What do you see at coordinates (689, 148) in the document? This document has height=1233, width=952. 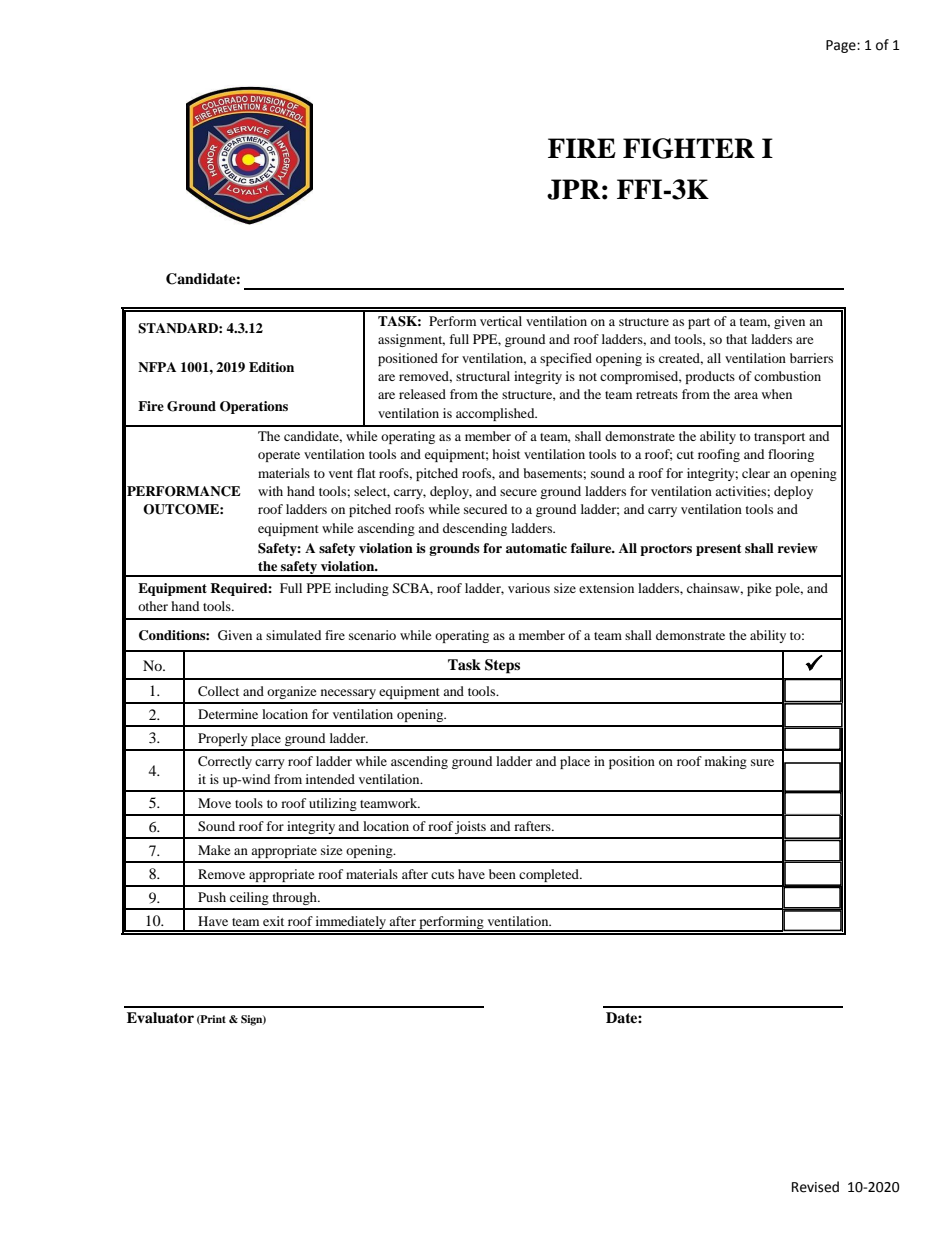 I see `FIGHTER` at bounding box center [689, 148].
